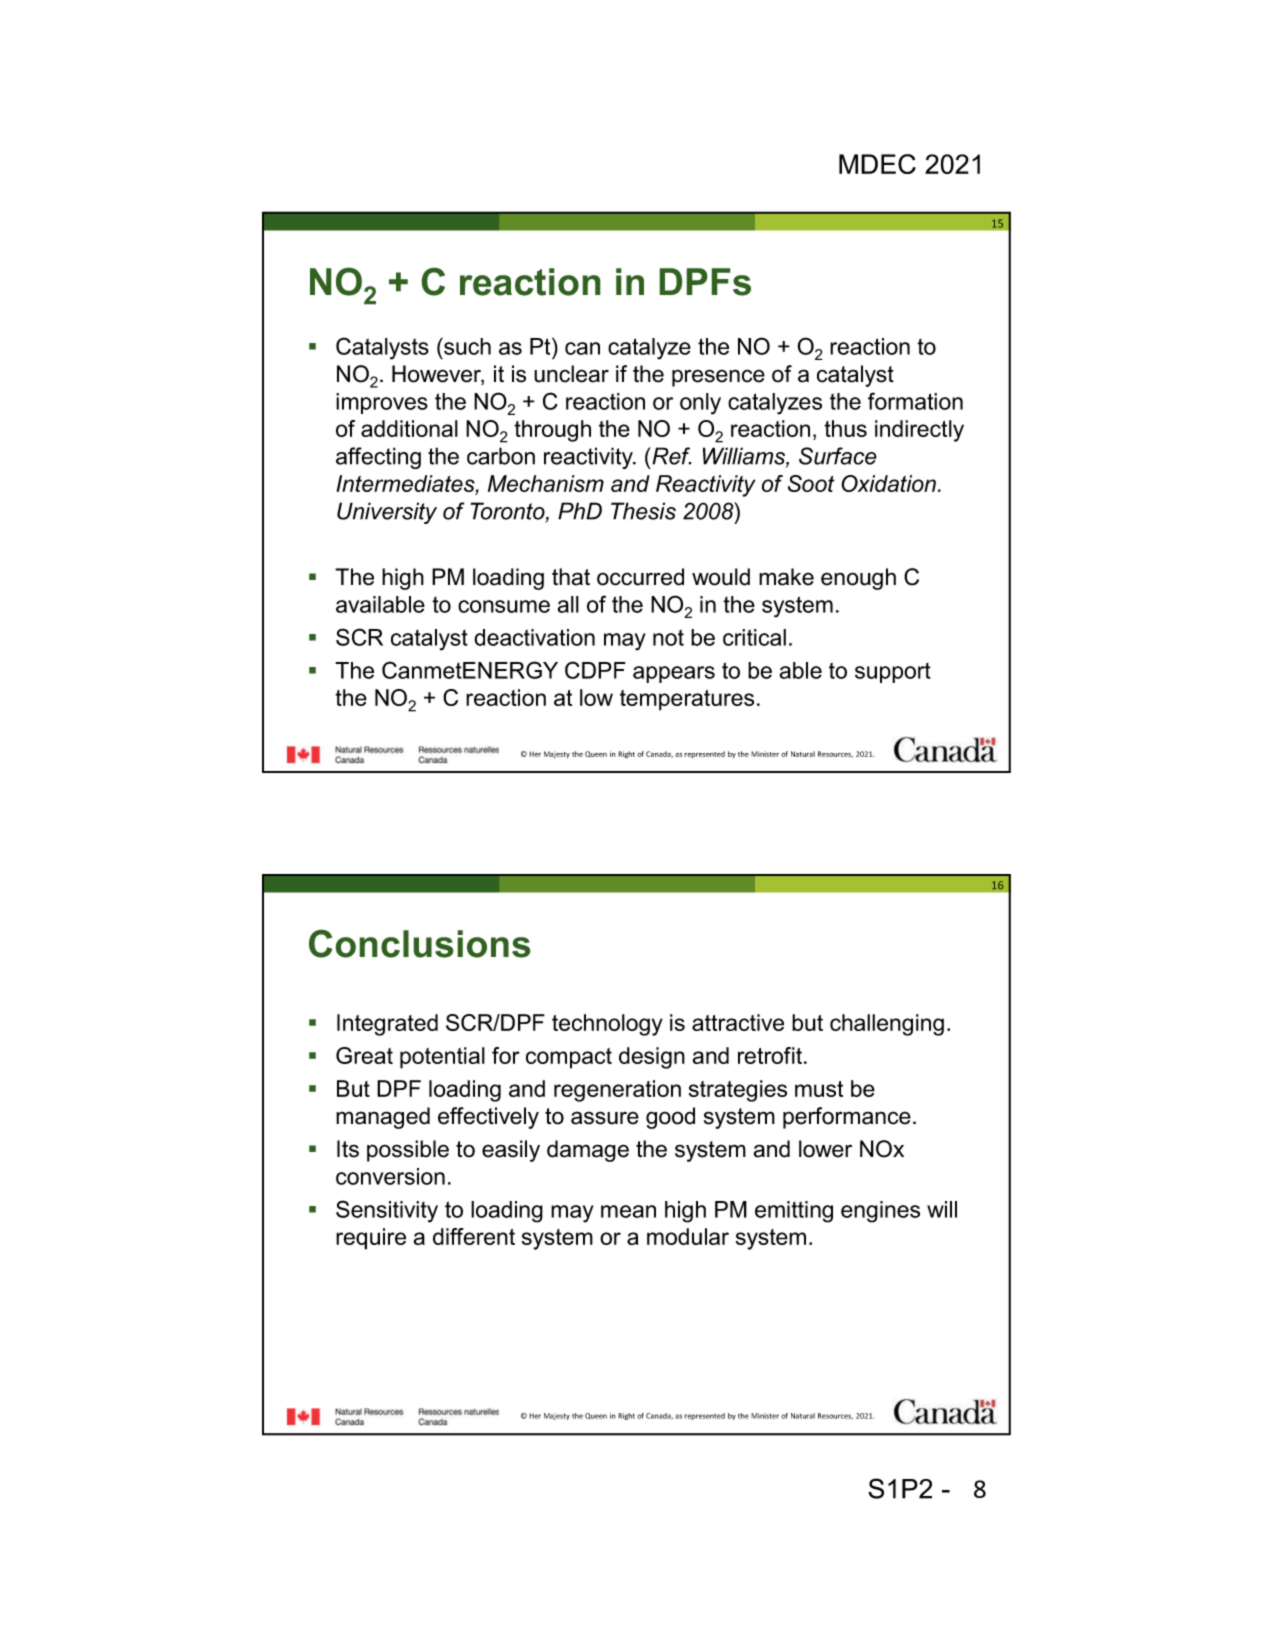 The height and width of the image is (1647, 1273). I want to click on potential, so click(442, 1058).
